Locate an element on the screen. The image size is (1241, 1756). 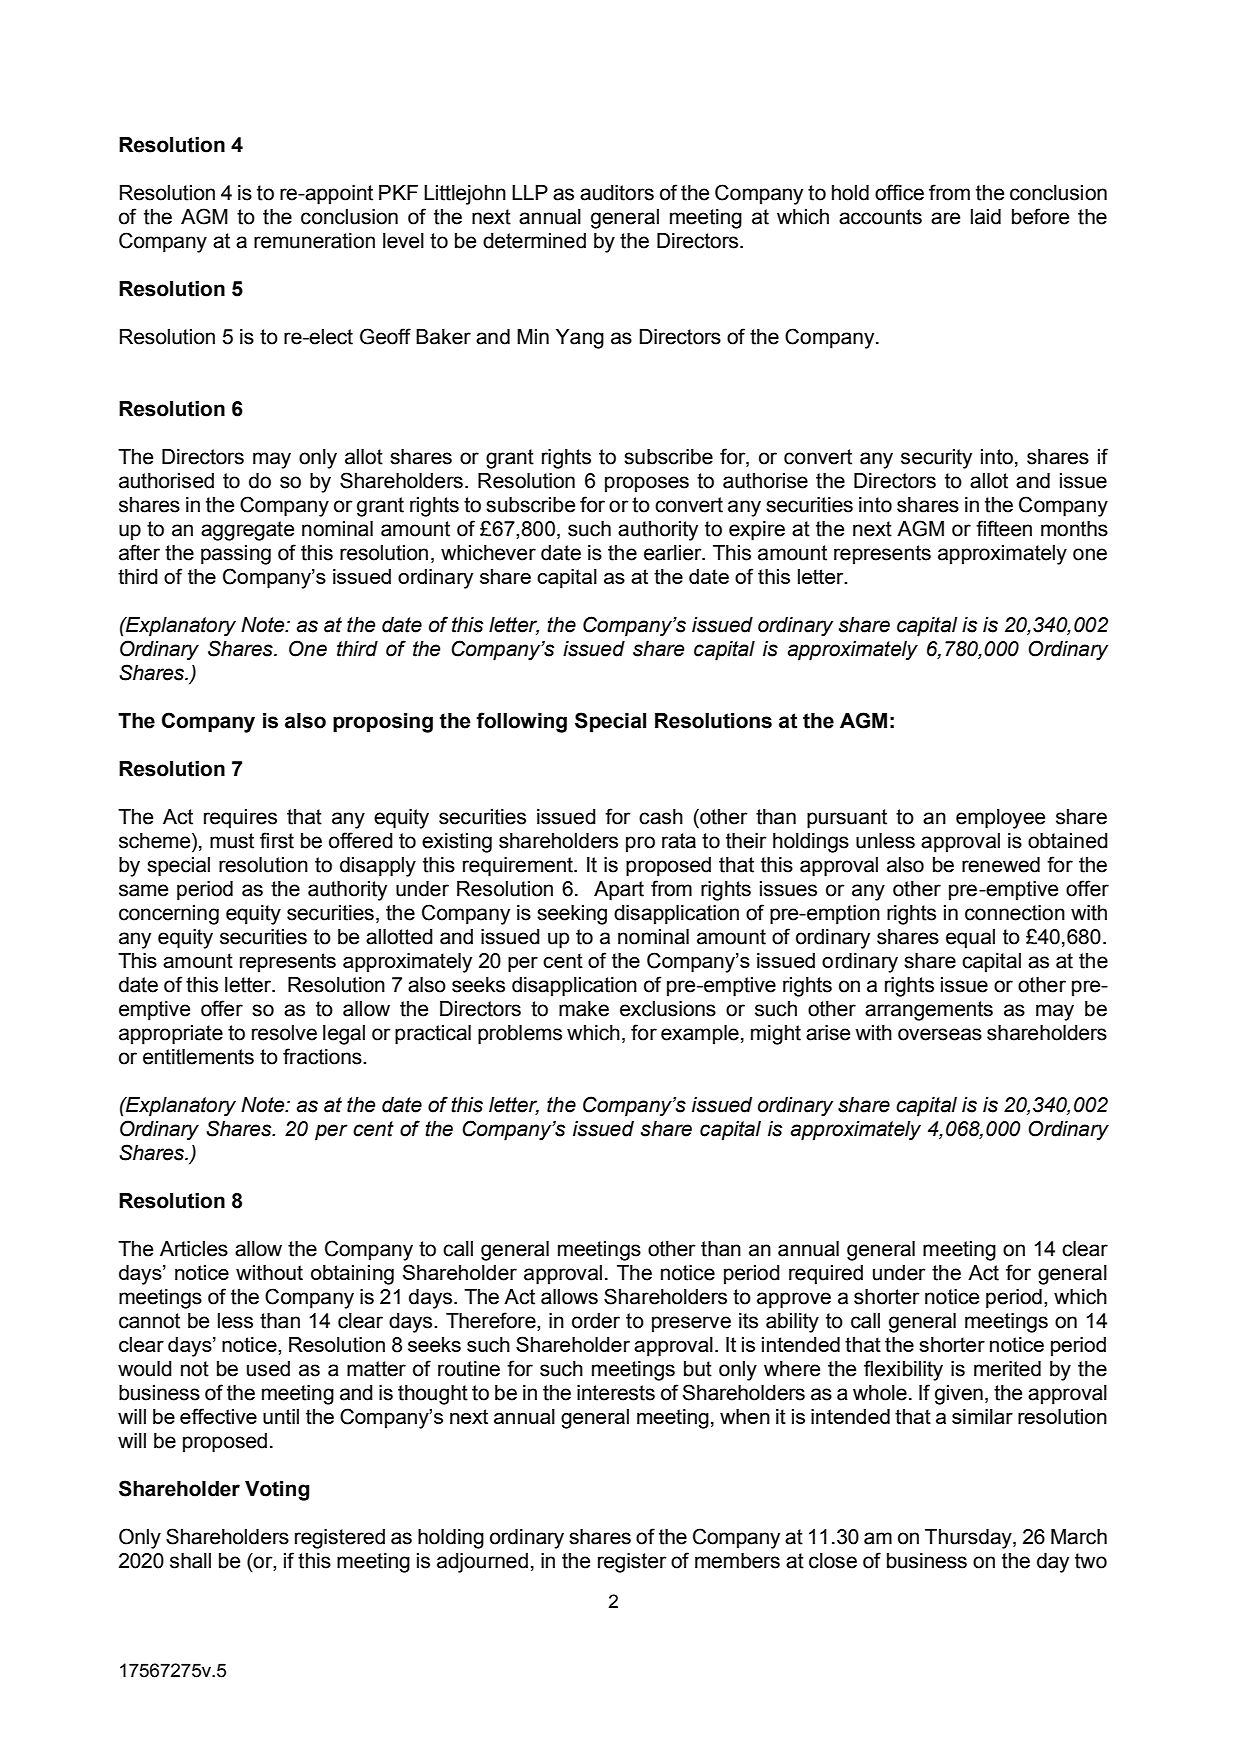
auditors is located at coordinates (617, 193).
